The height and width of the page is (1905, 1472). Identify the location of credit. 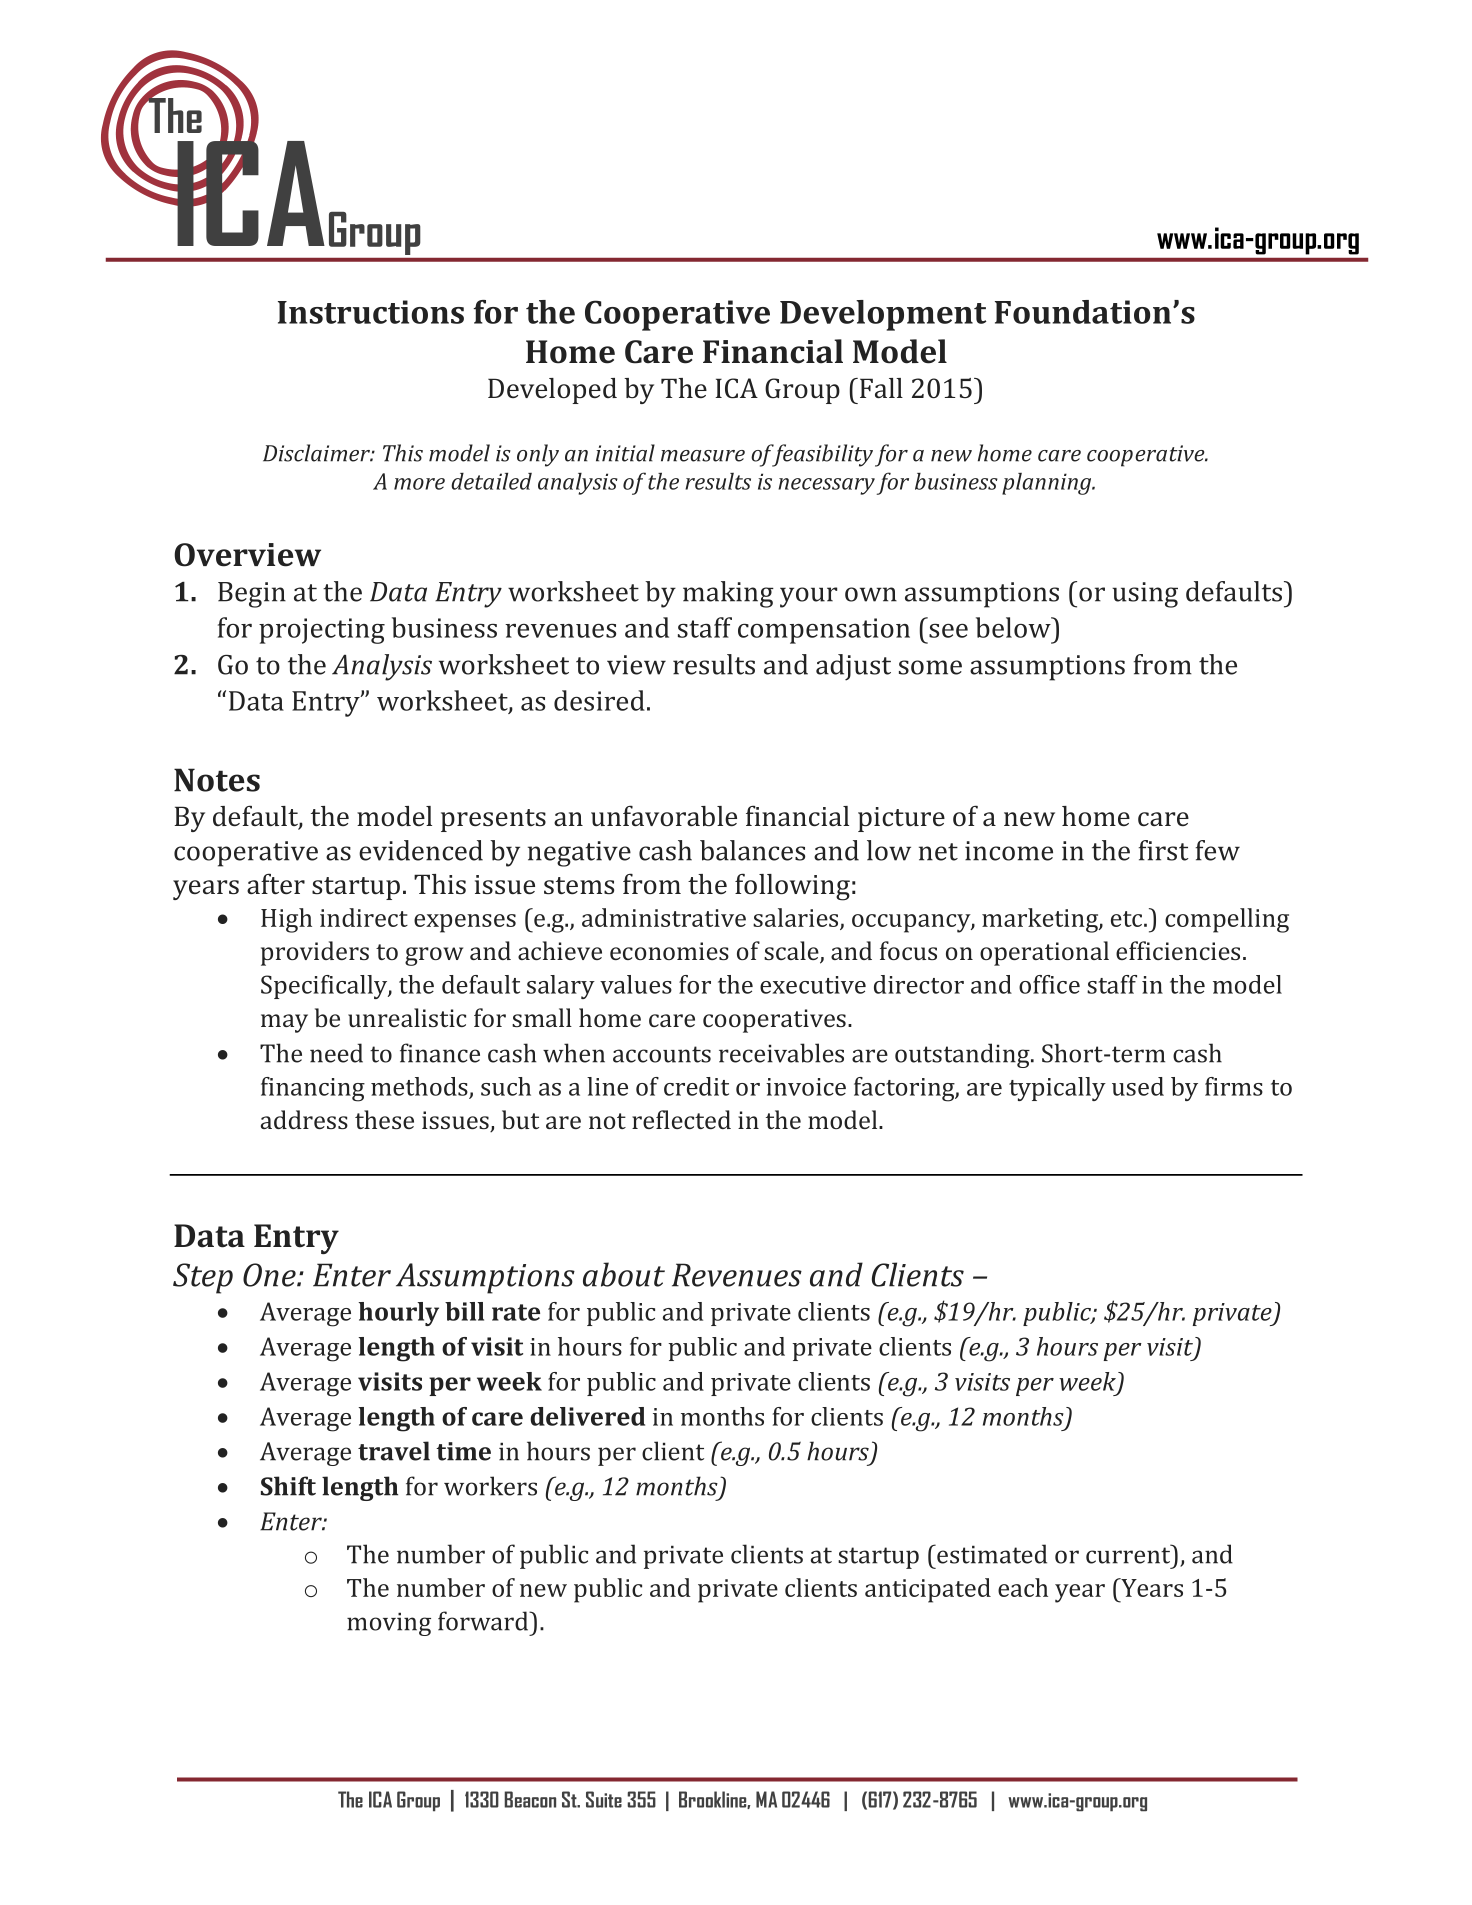
(696, 1086).
